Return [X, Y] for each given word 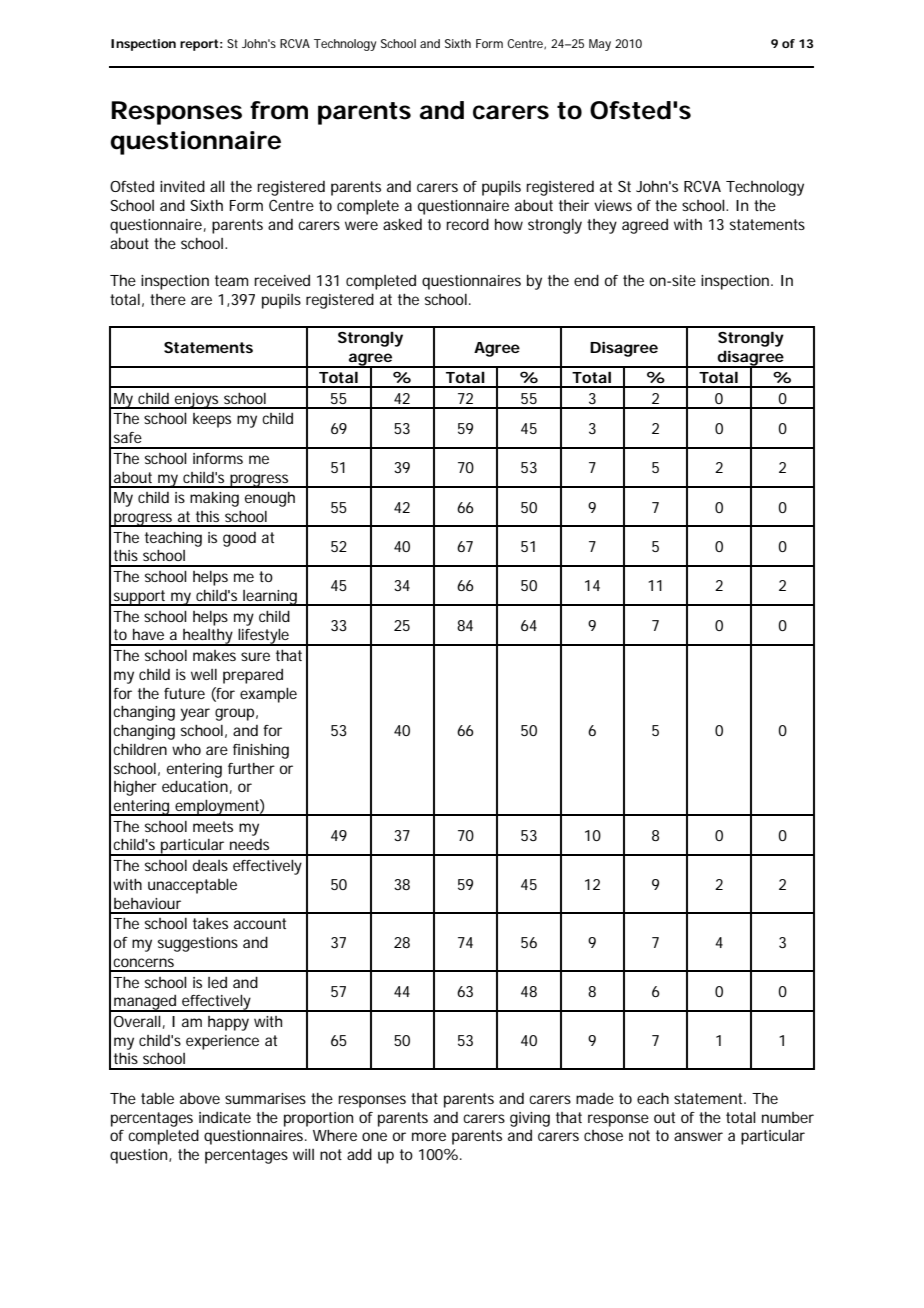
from [279, 110]
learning [270, 598]
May [600, 45]
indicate [225, 1117]
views [613, 205]
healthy [208, 637]
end [586, 280]
